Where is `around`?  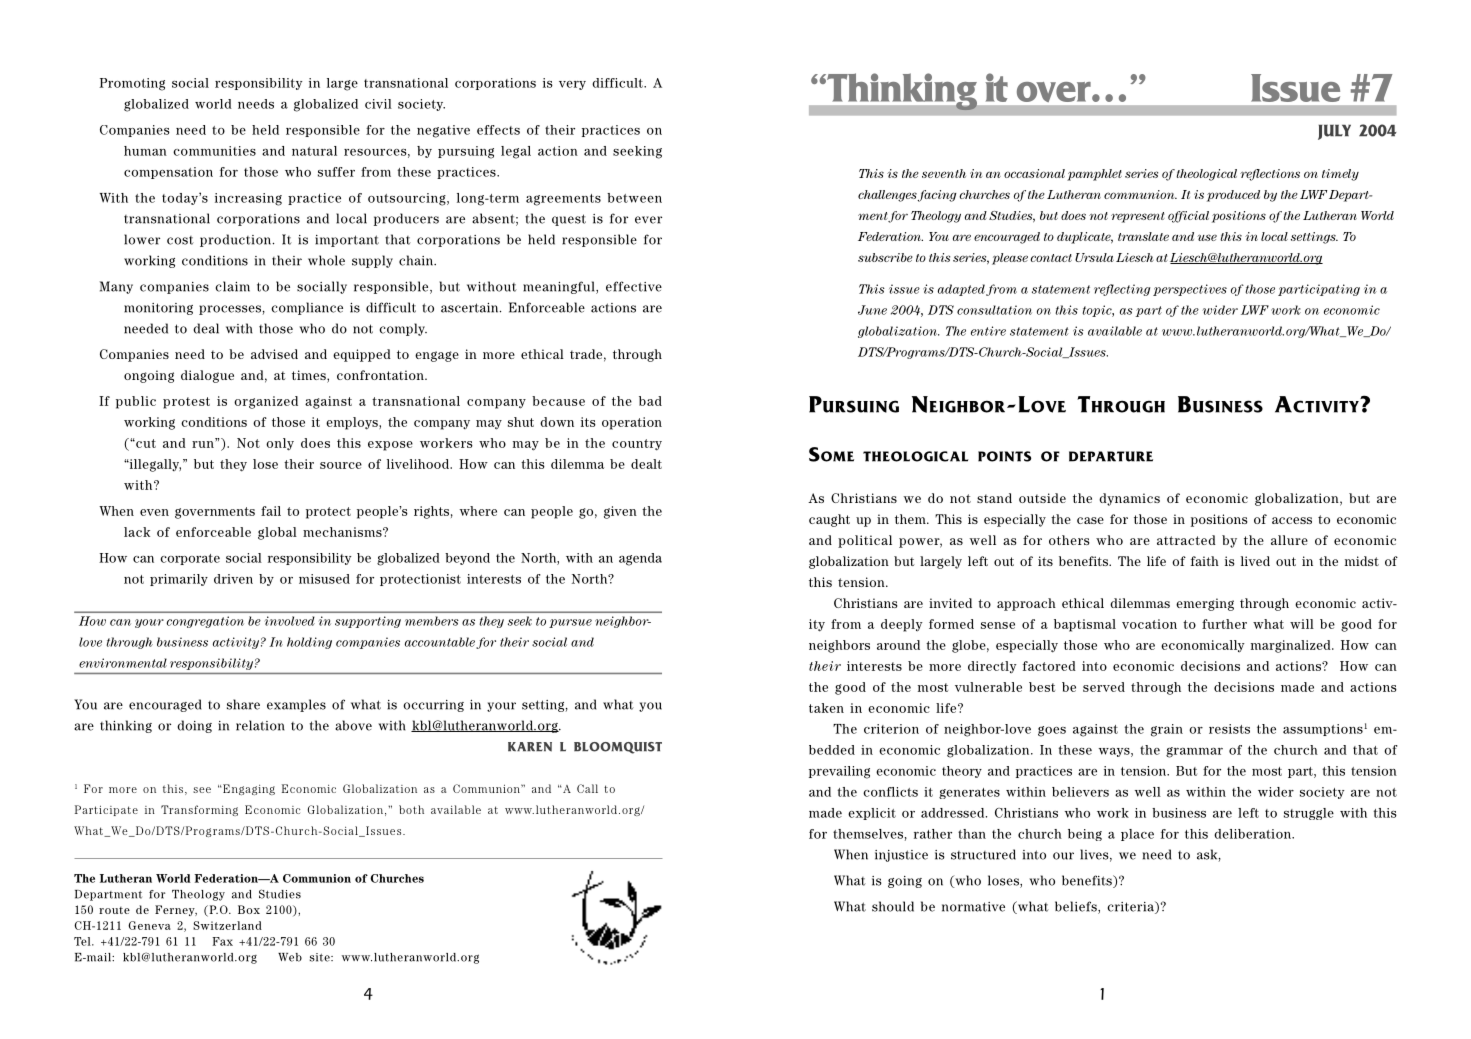 around is located at coordinates (898, 645).
